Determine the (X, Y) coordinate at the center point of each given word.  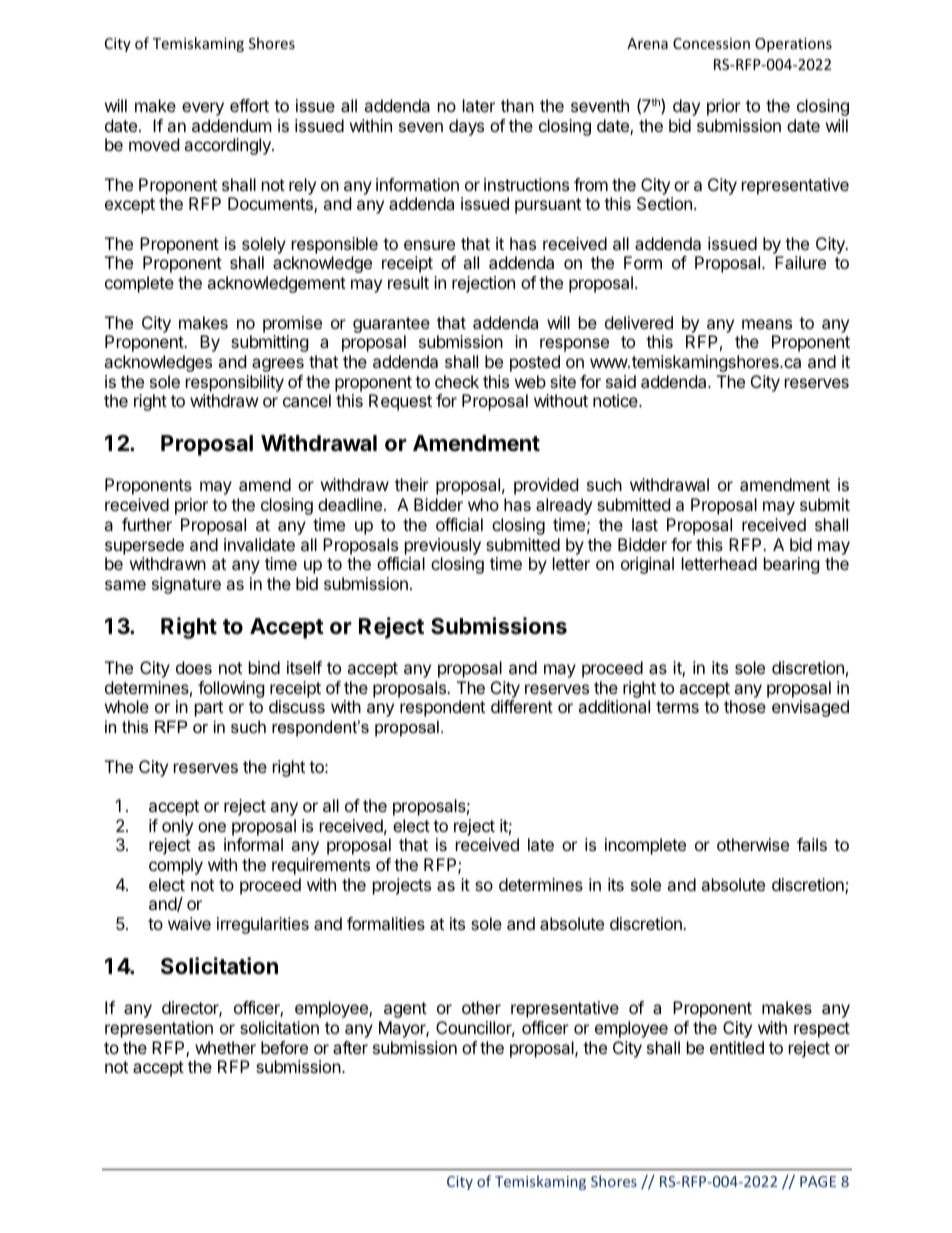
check (457, 381)
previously (443, 546)
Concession (711, 43)
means (767, 324)
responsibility (235, 383)
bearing (792, 565)
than (517, 105)
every (203, 109)
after (350, 1047)
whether (225, 1047)
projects (402, 886)
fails (812, 844)
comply (176, 866)
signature (186, 585)
